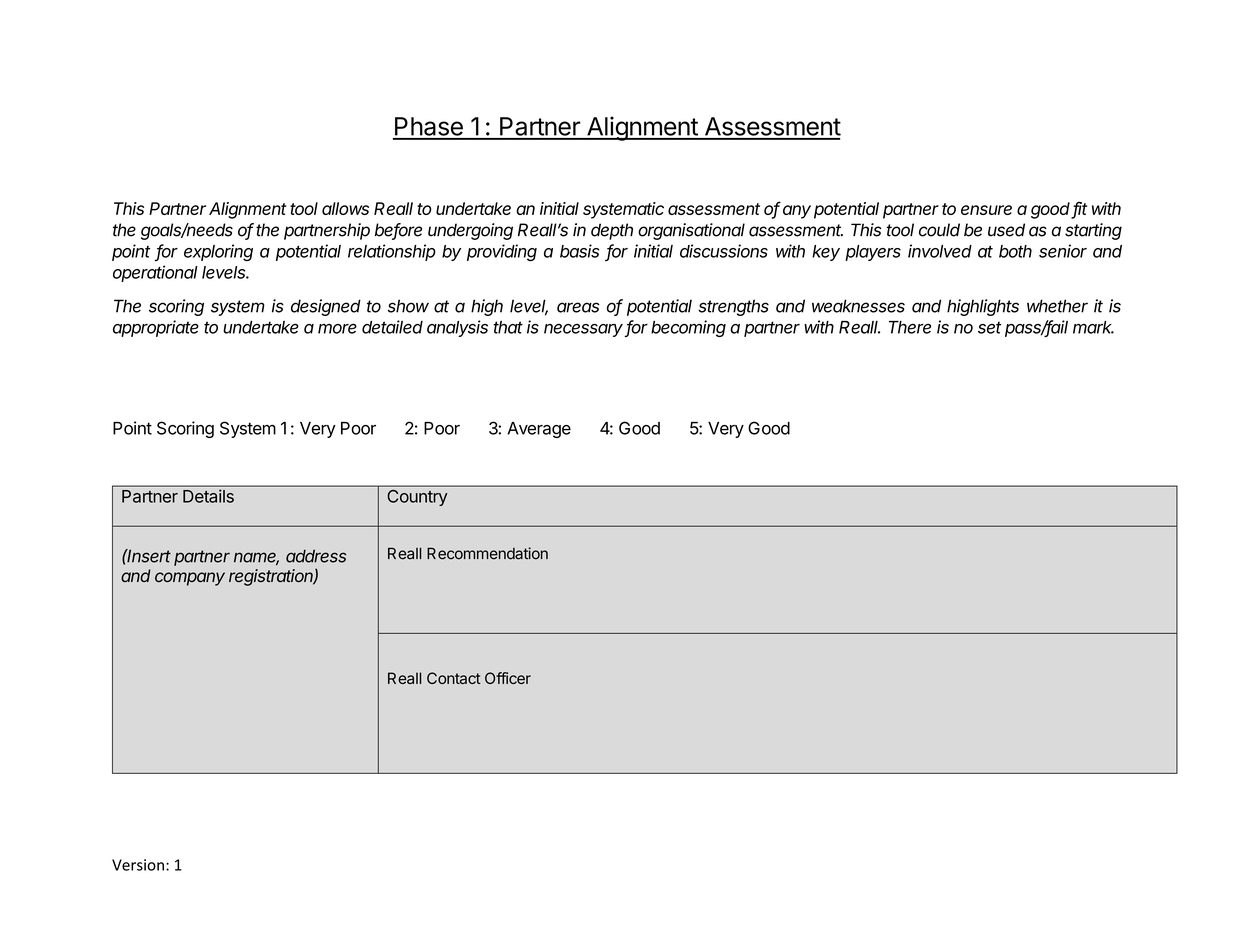 Image resolution: width=1233 pixels, height=952 pixels. What do you see at coordinates (218, 252) in the screenshot?
I see `exploring` at bounding box center [218, 252].
